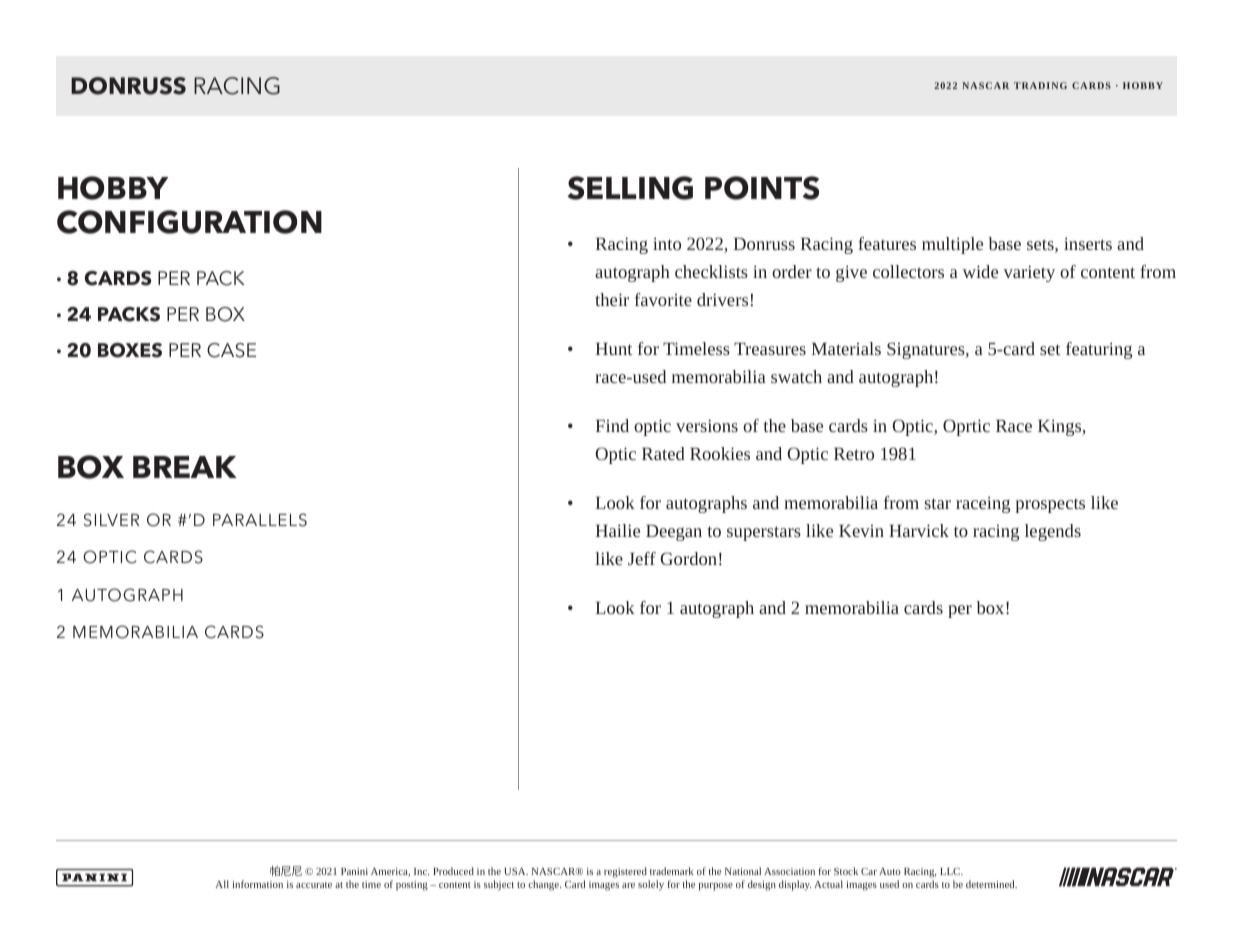  I want to click on CONFIGURATION, so click(189, 222).
